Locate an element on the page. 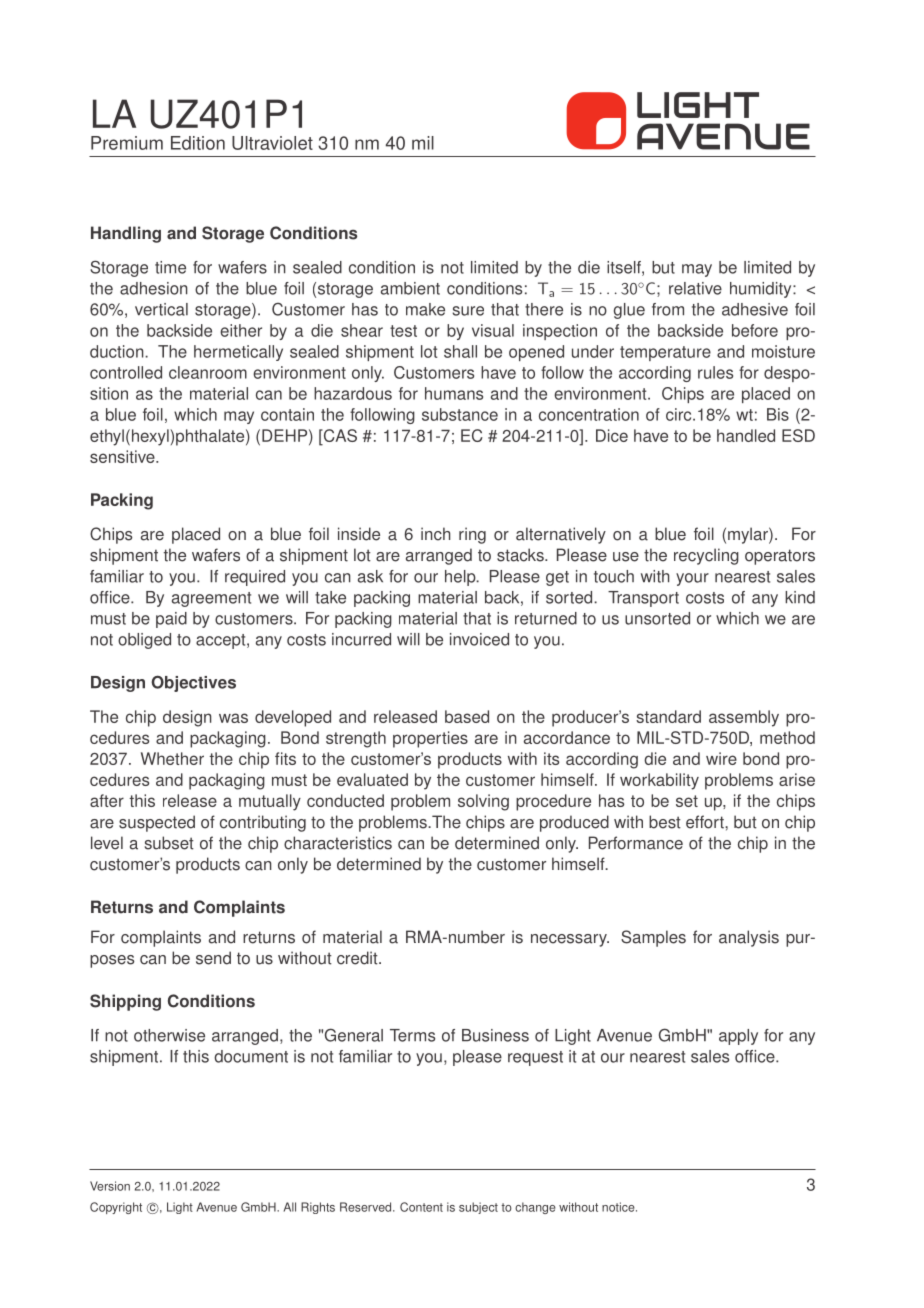 This image has width=924, height=1308. ambient is located at coordinates (410, 288).
